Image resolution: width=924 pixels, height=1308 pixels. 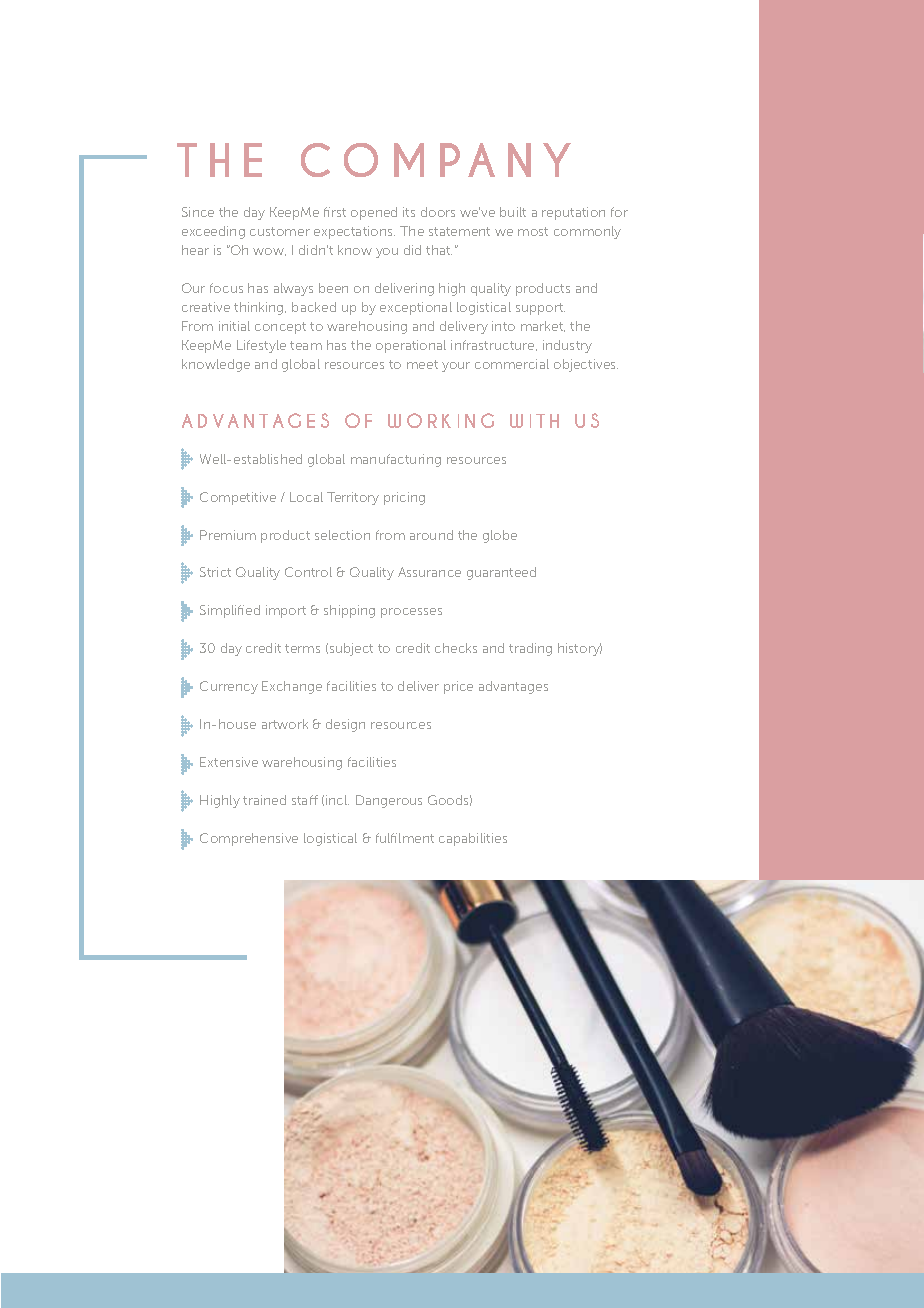 I want to click on capabilities, so click(x=473, y=839).
